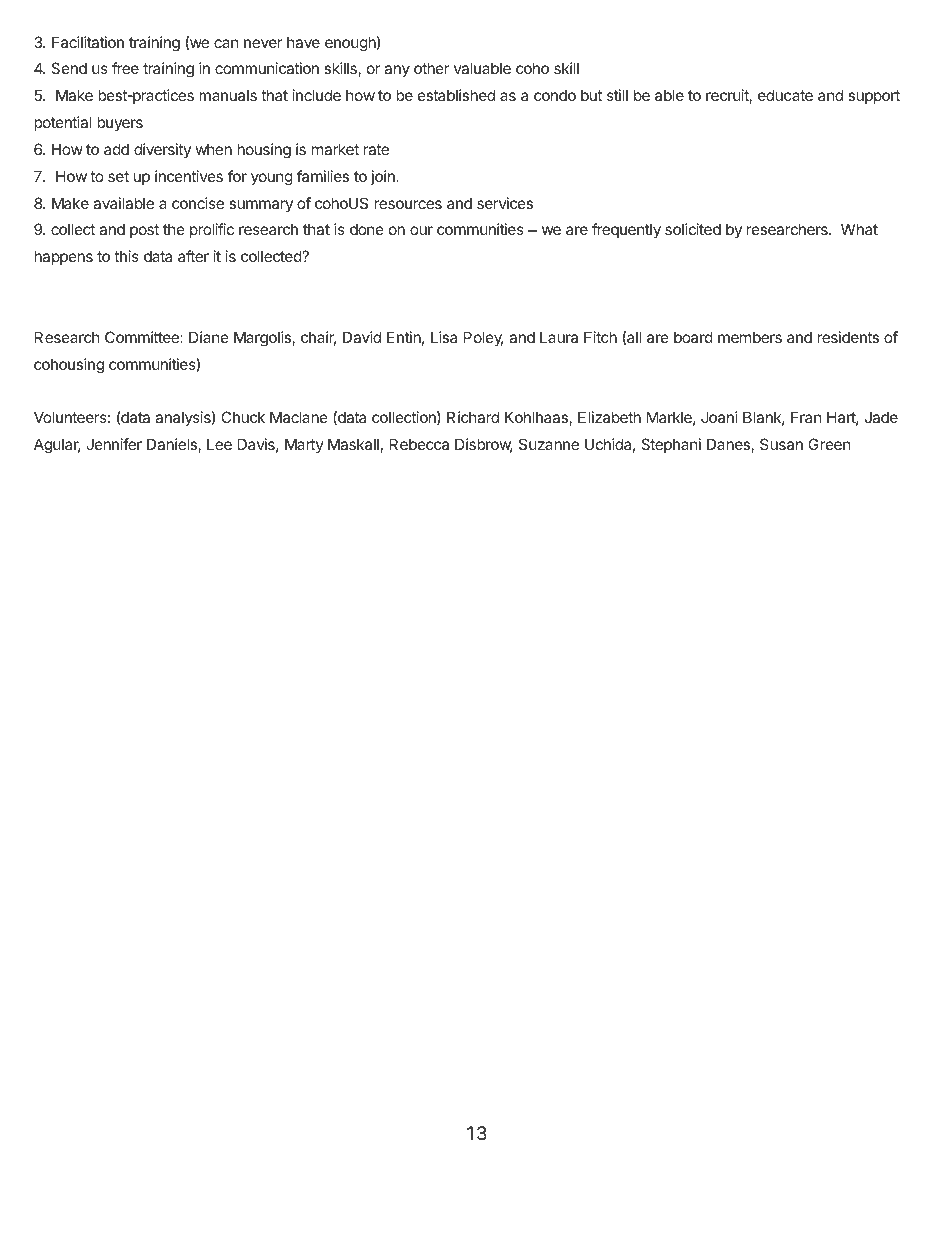 The width and height of the document is (952, 1233). I want to click on free, so click(125, 68).
